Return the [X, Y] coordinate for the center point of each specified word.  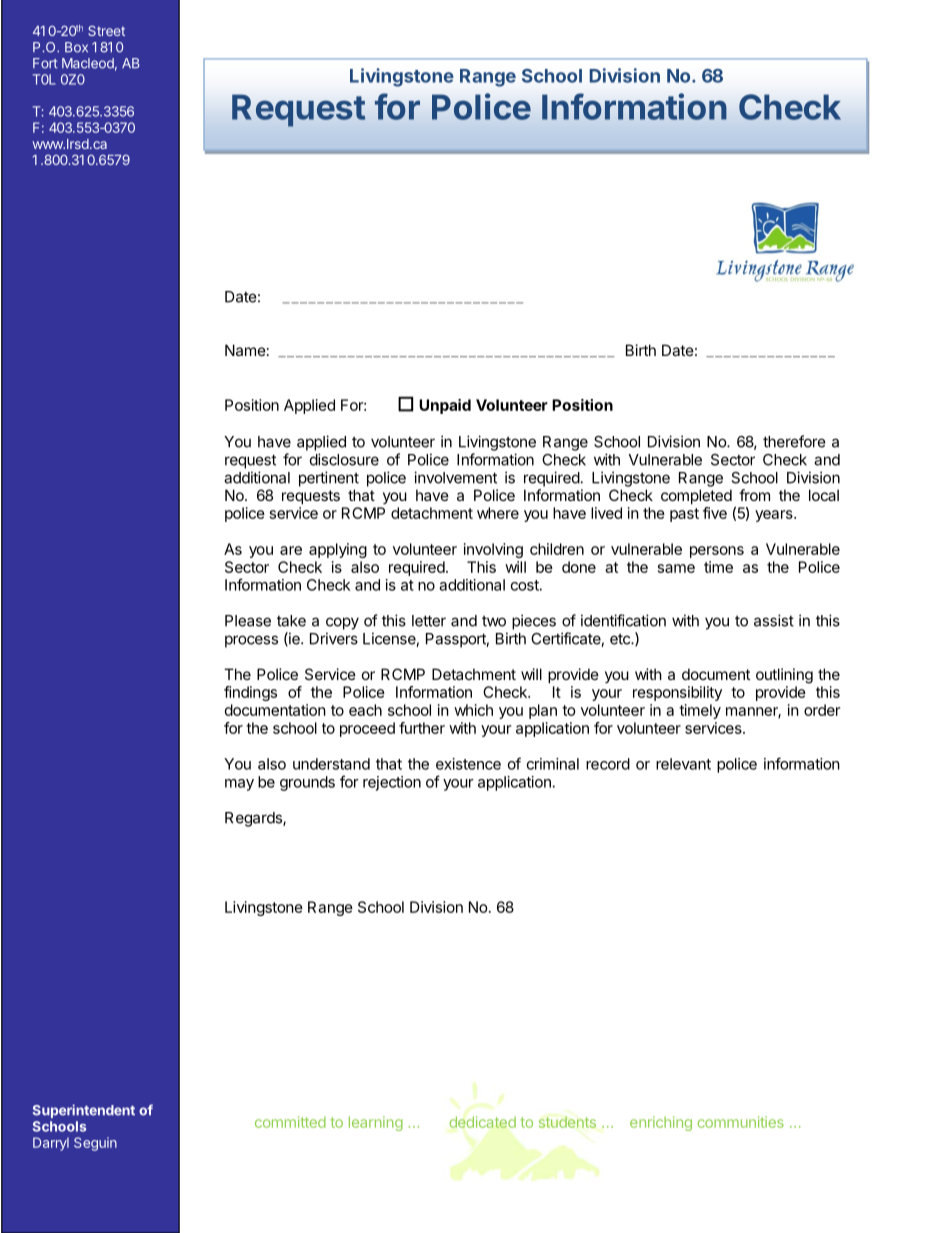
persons [717, 552]
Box [76, 47]
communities [741, 1122]
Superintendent [83, 1111]
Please [248, 621]
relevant [683, 764]
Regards [254, 819]
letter [429, 621]
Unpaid [445, 406]
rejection [392, 783]
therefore [794, 441]
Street [106, 31]
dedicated [483, 1122]
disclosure [344, 459]
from [754, 495]
